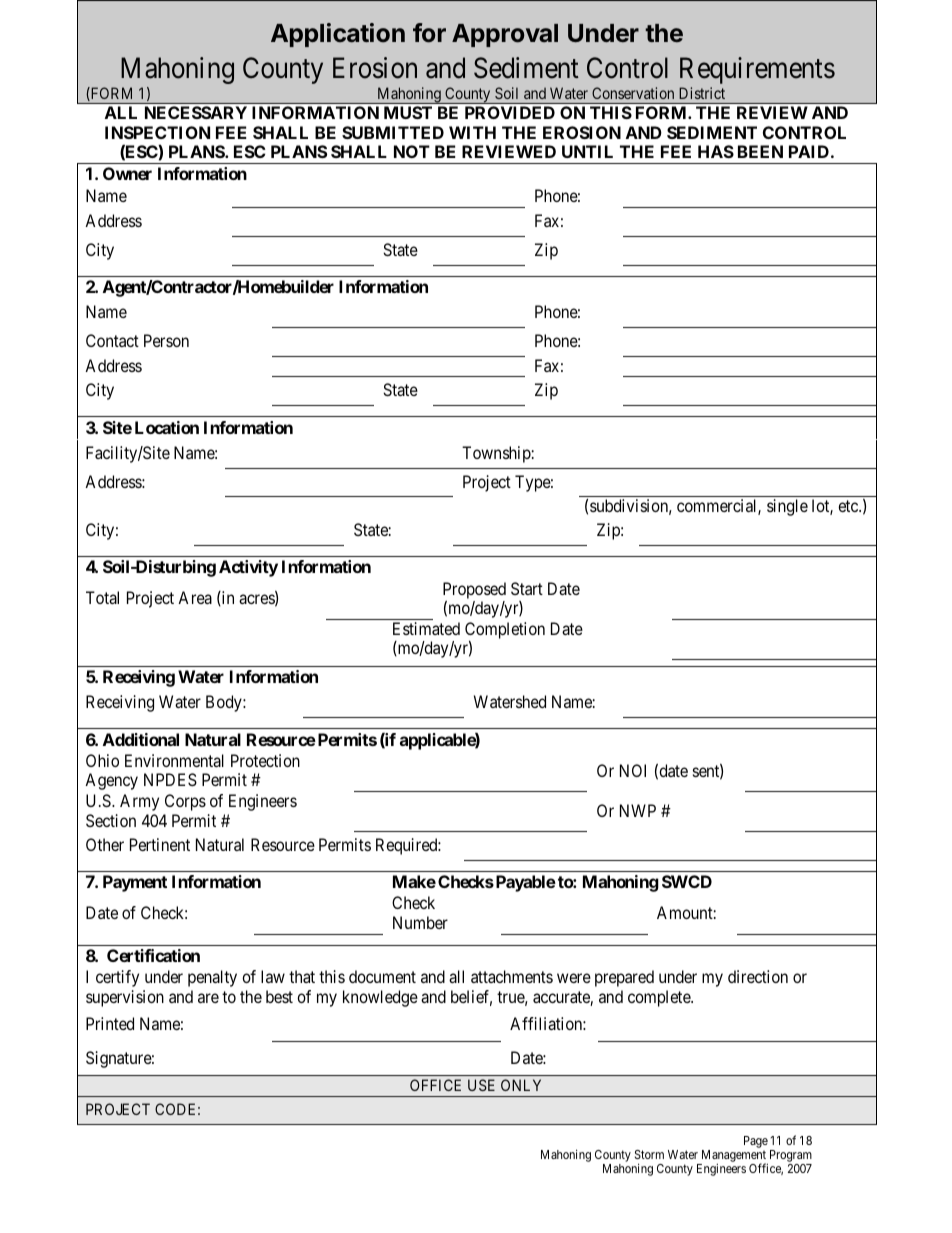  Describe the element at coordinates (196, 112) in the image. I see `NECESSARY` at that location.
